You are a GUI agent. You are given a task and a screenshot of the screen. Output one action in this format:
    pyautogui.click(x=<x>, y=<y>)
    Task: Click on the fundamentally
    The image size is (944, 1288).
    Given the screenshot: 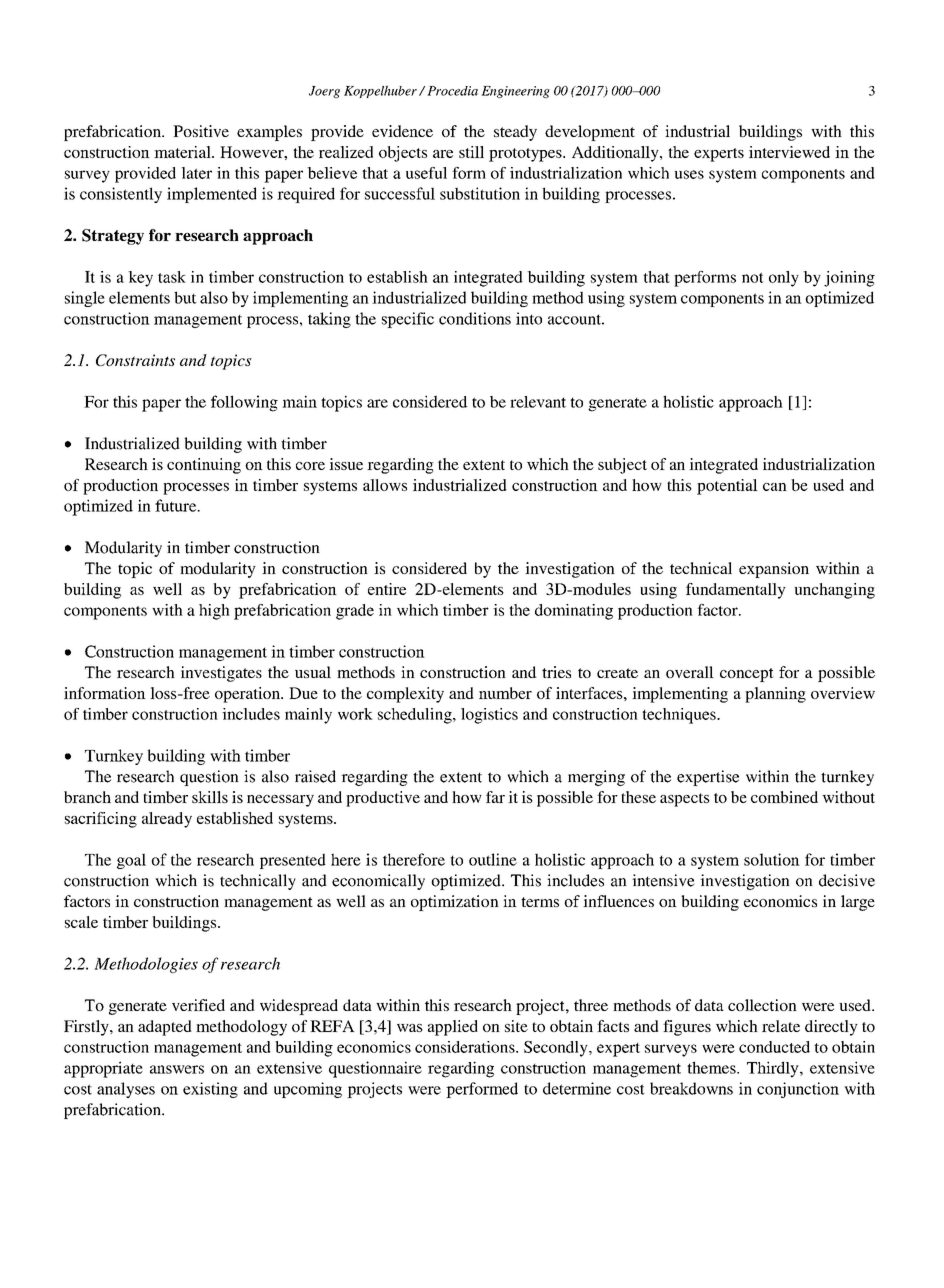 What is the action you would take?
    pyautogui.click(x=736, y=591)
